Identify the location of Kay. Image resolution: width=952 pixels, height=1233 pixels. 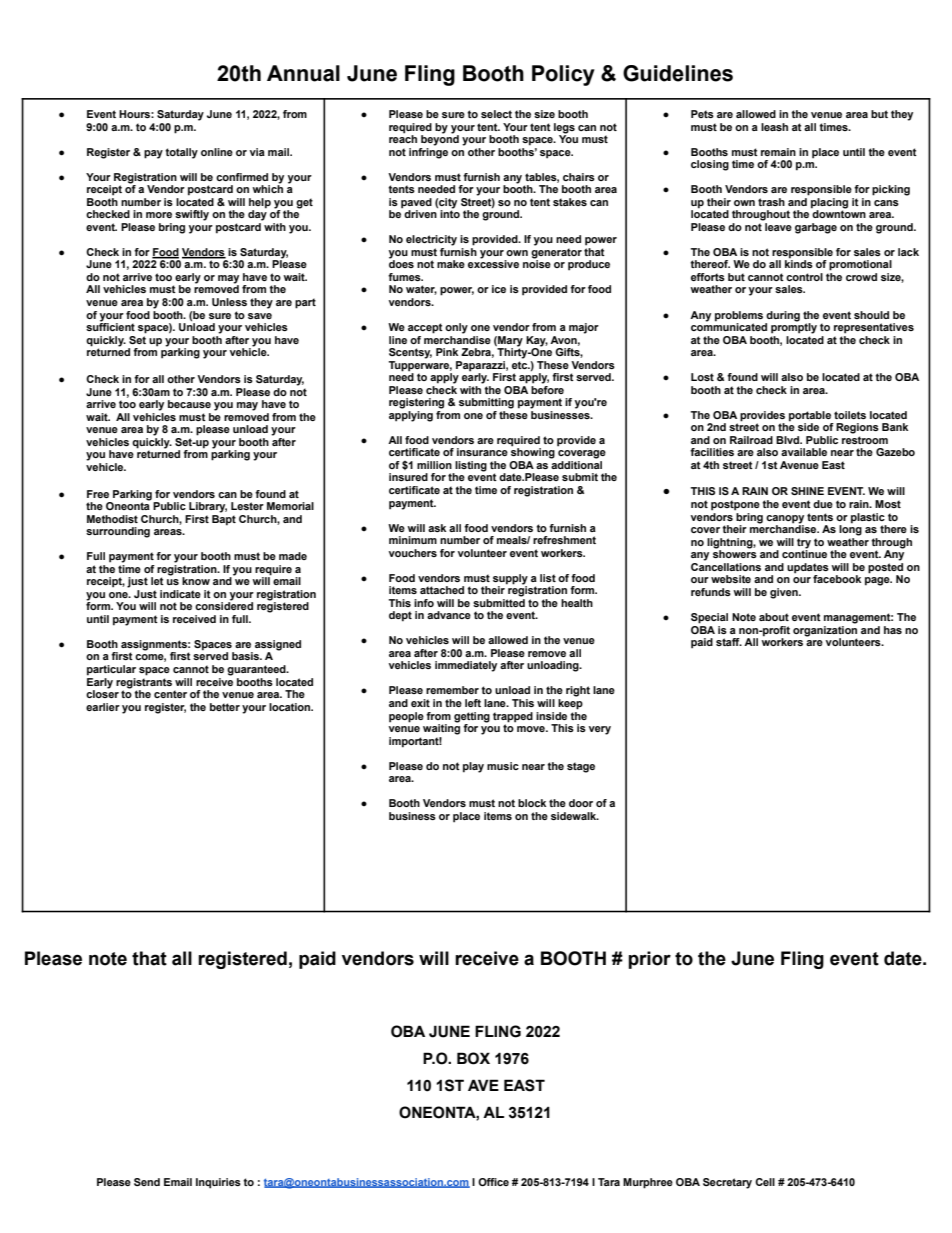
(537, 341).
